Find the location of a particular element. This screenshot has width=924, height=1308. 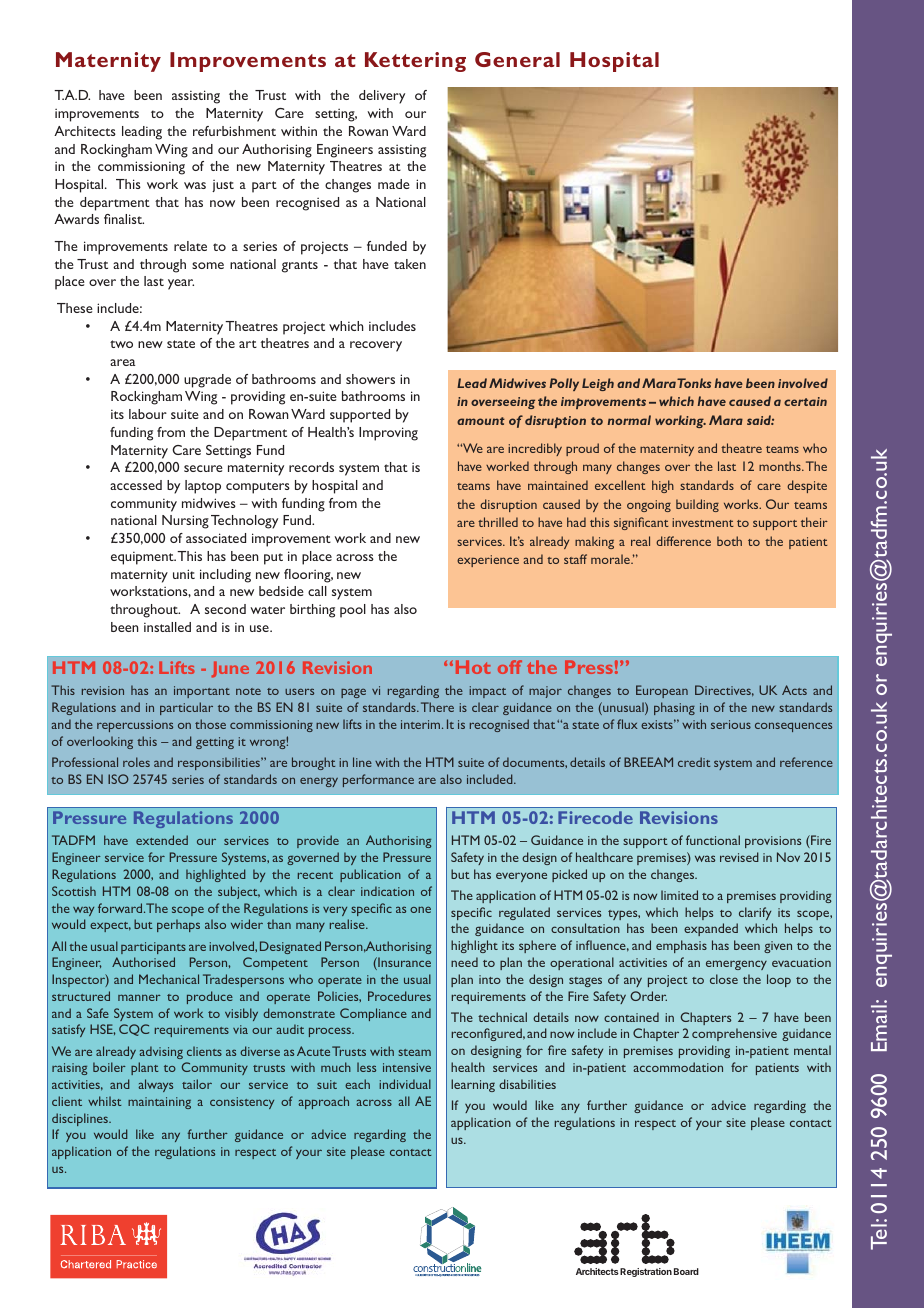

European is located at coordinates (662, 691).
